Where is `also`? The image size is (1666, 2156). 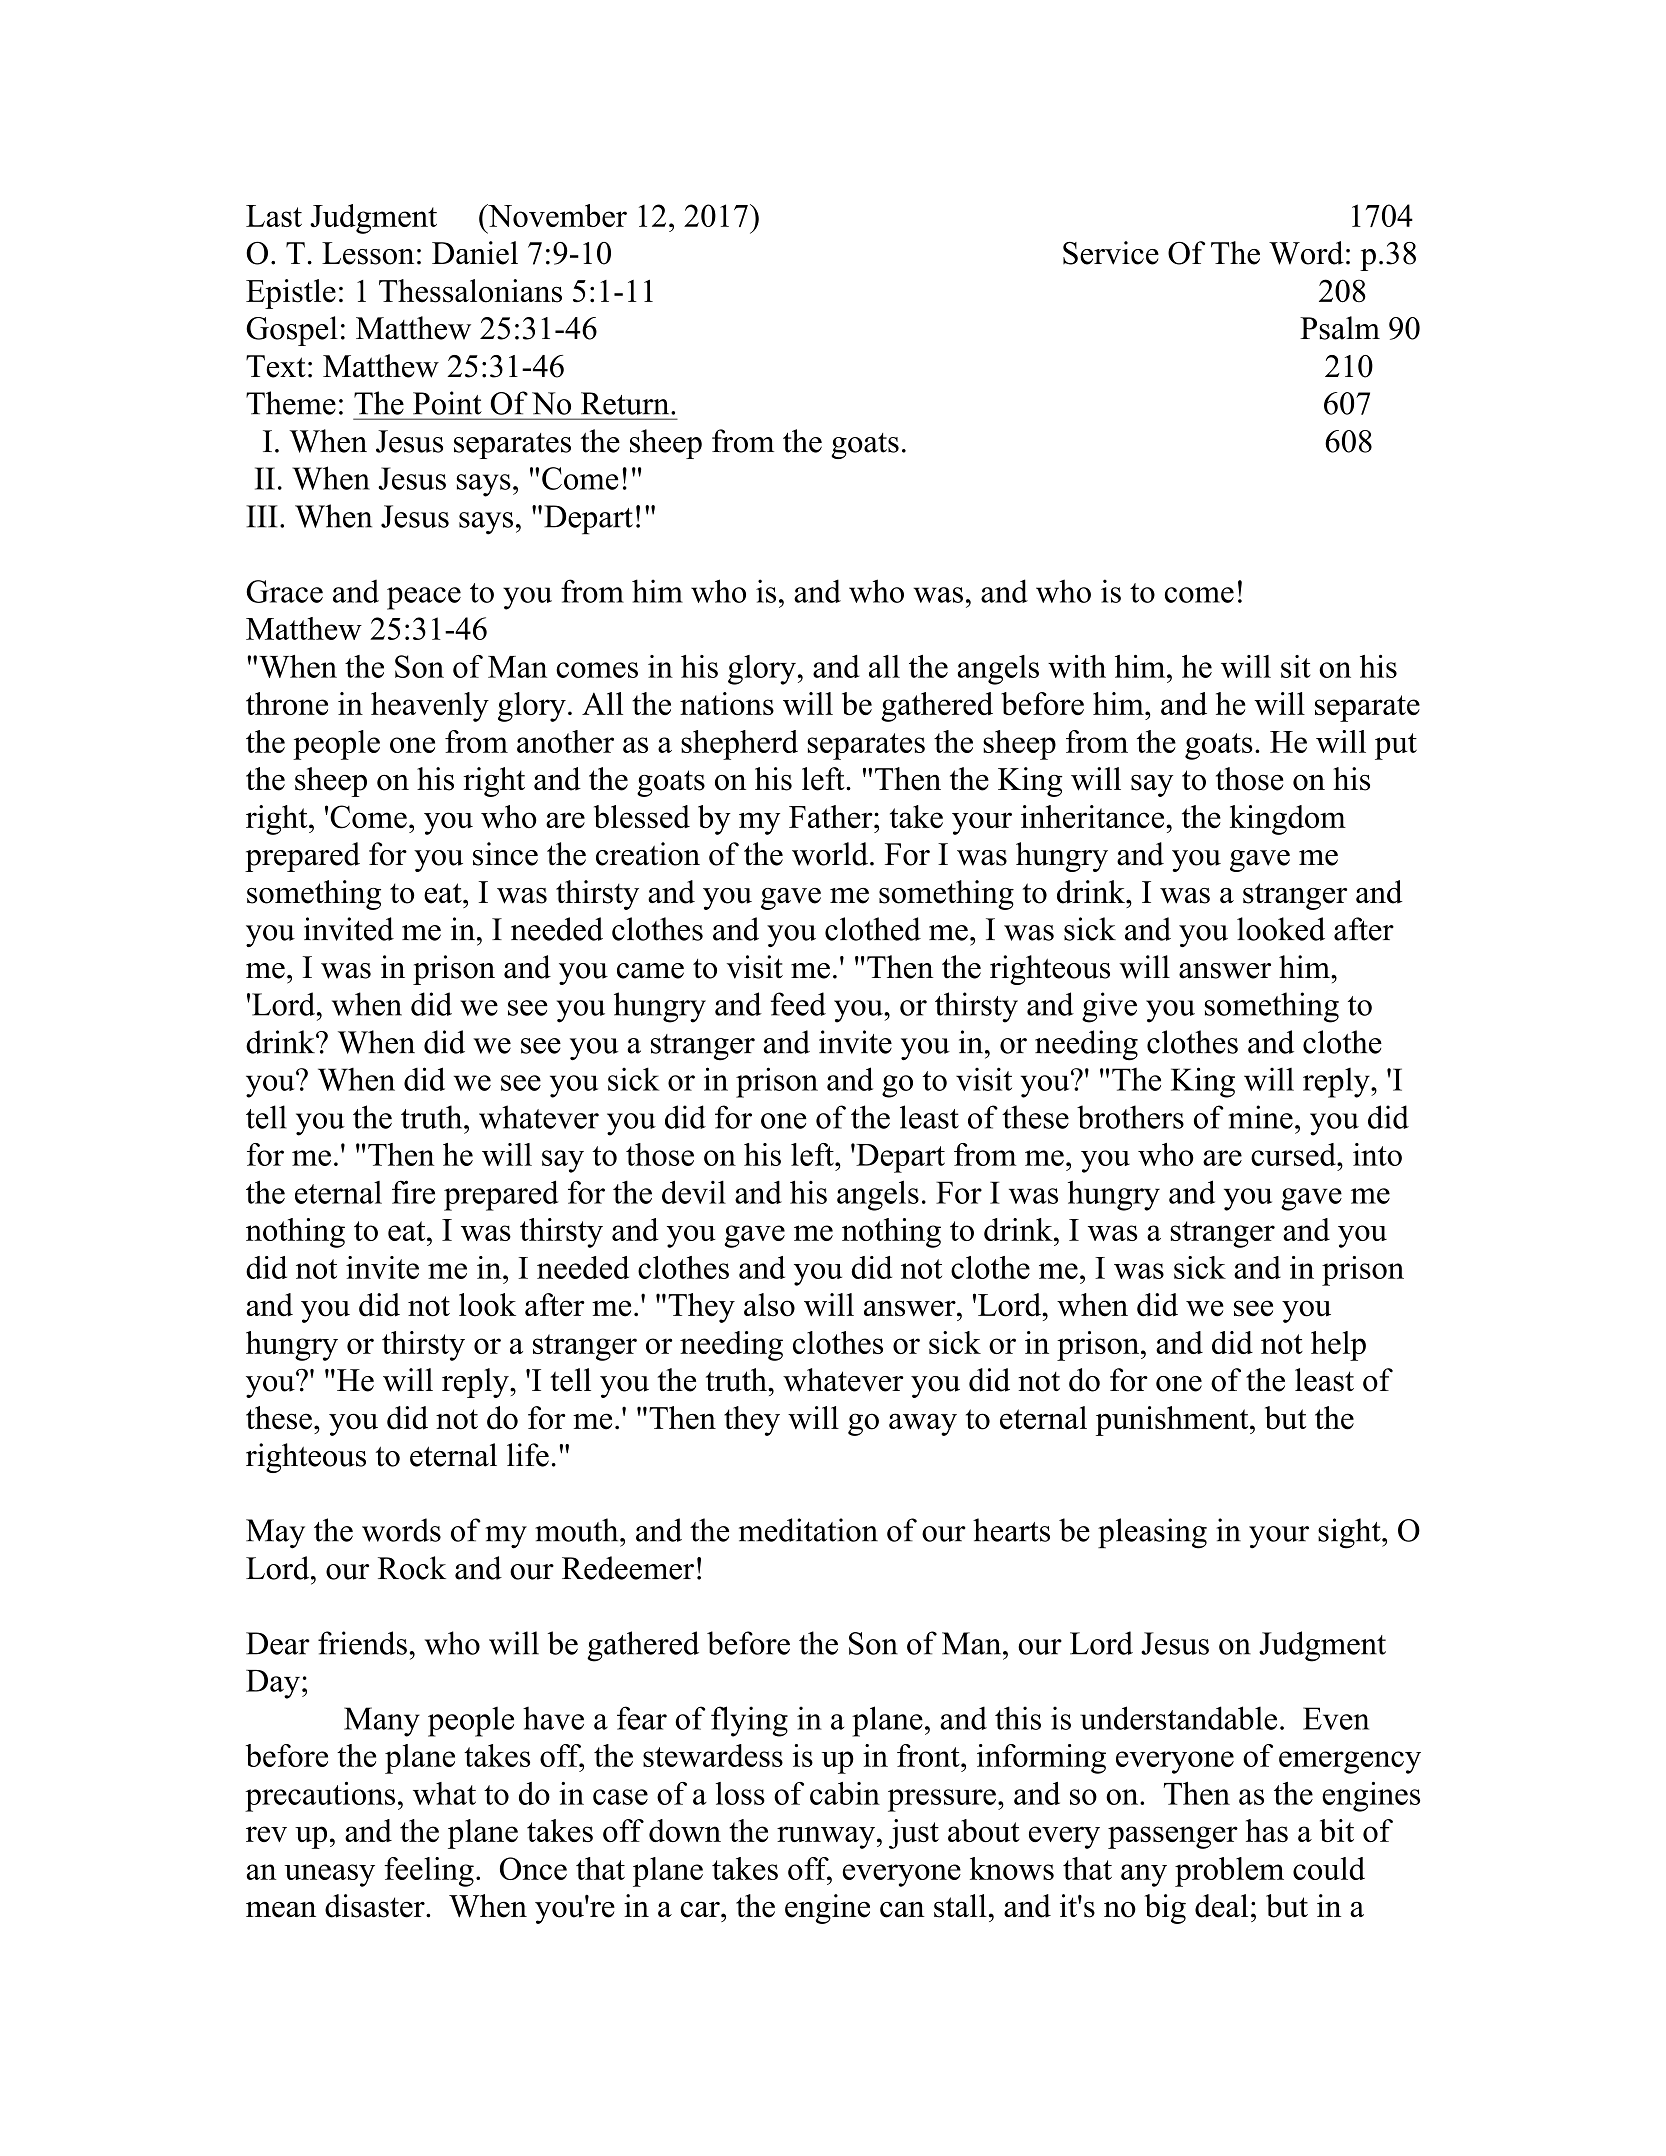
also is located at coordinates (769, 1305).
